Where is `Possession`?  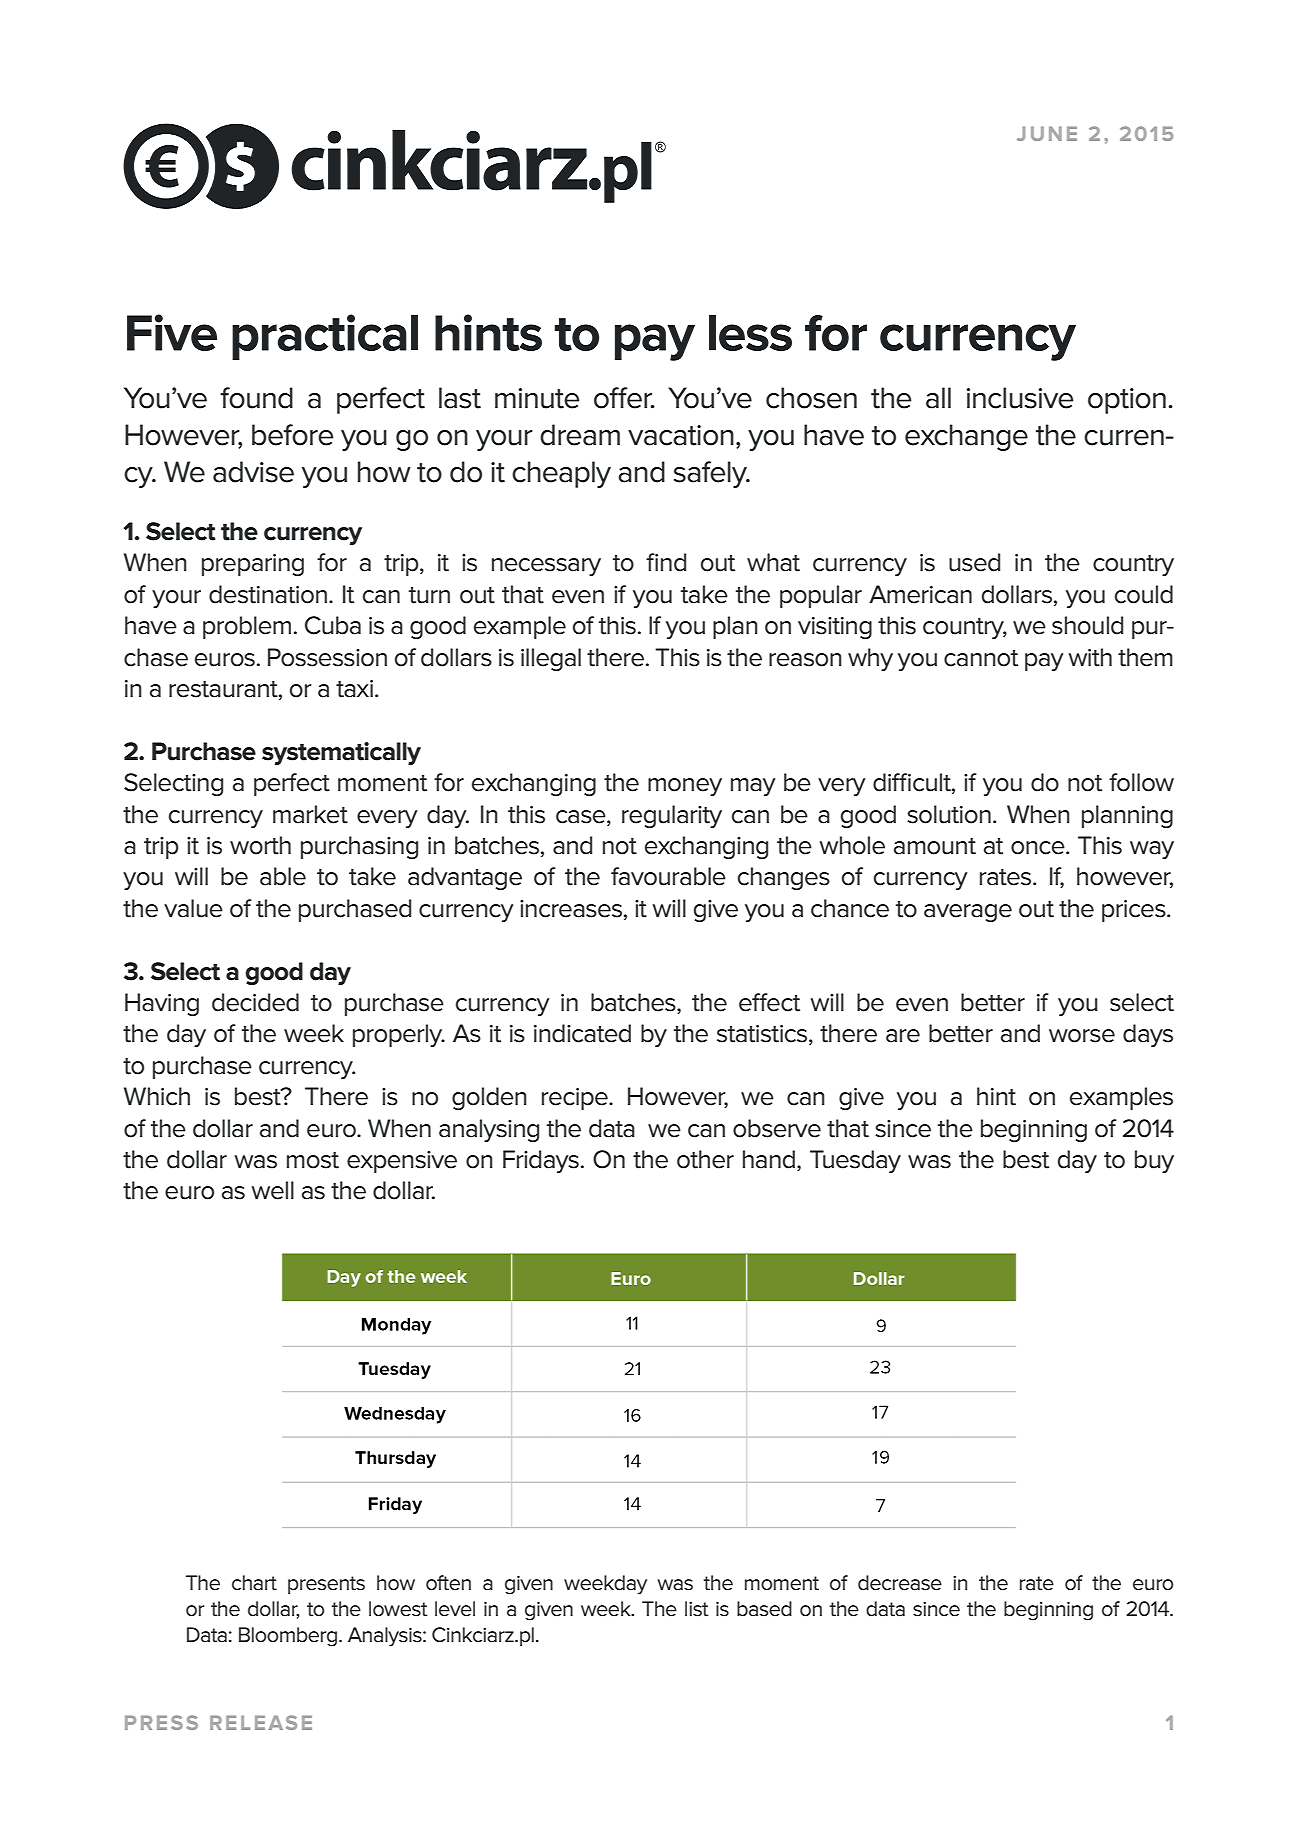
Possession is located at coordinates (327, 657).
